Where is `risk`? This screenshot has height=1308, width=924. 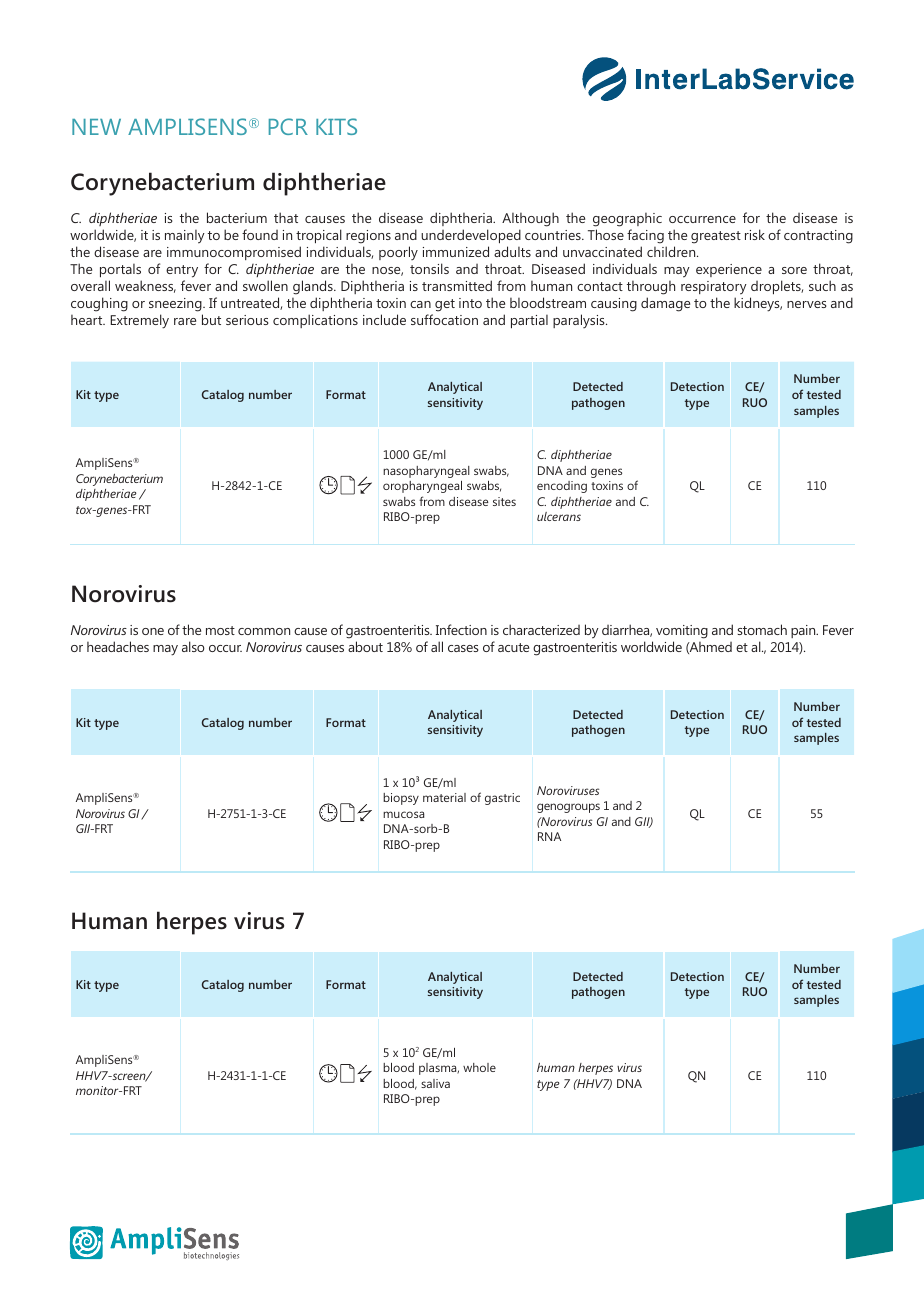 risk is located at coordinates (755, 234).
